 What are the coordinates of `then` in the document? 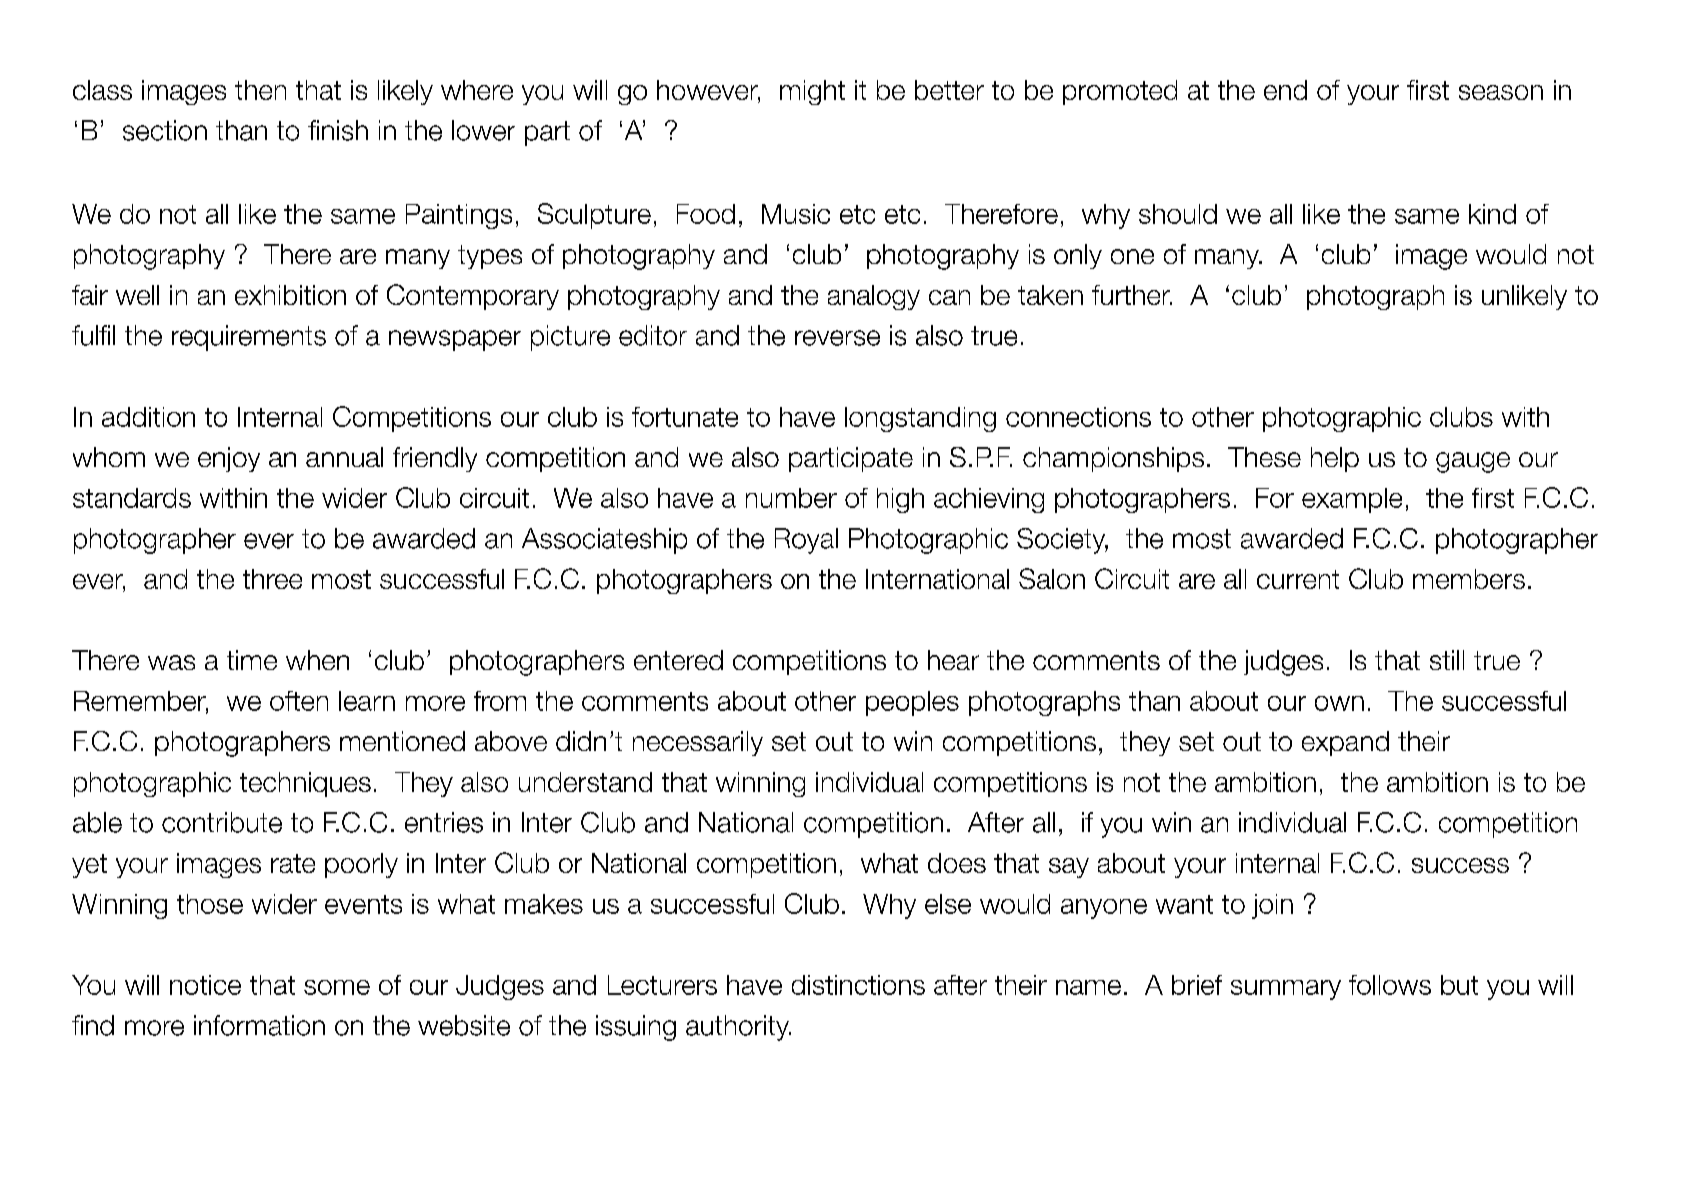 It's located at (260, 90).
